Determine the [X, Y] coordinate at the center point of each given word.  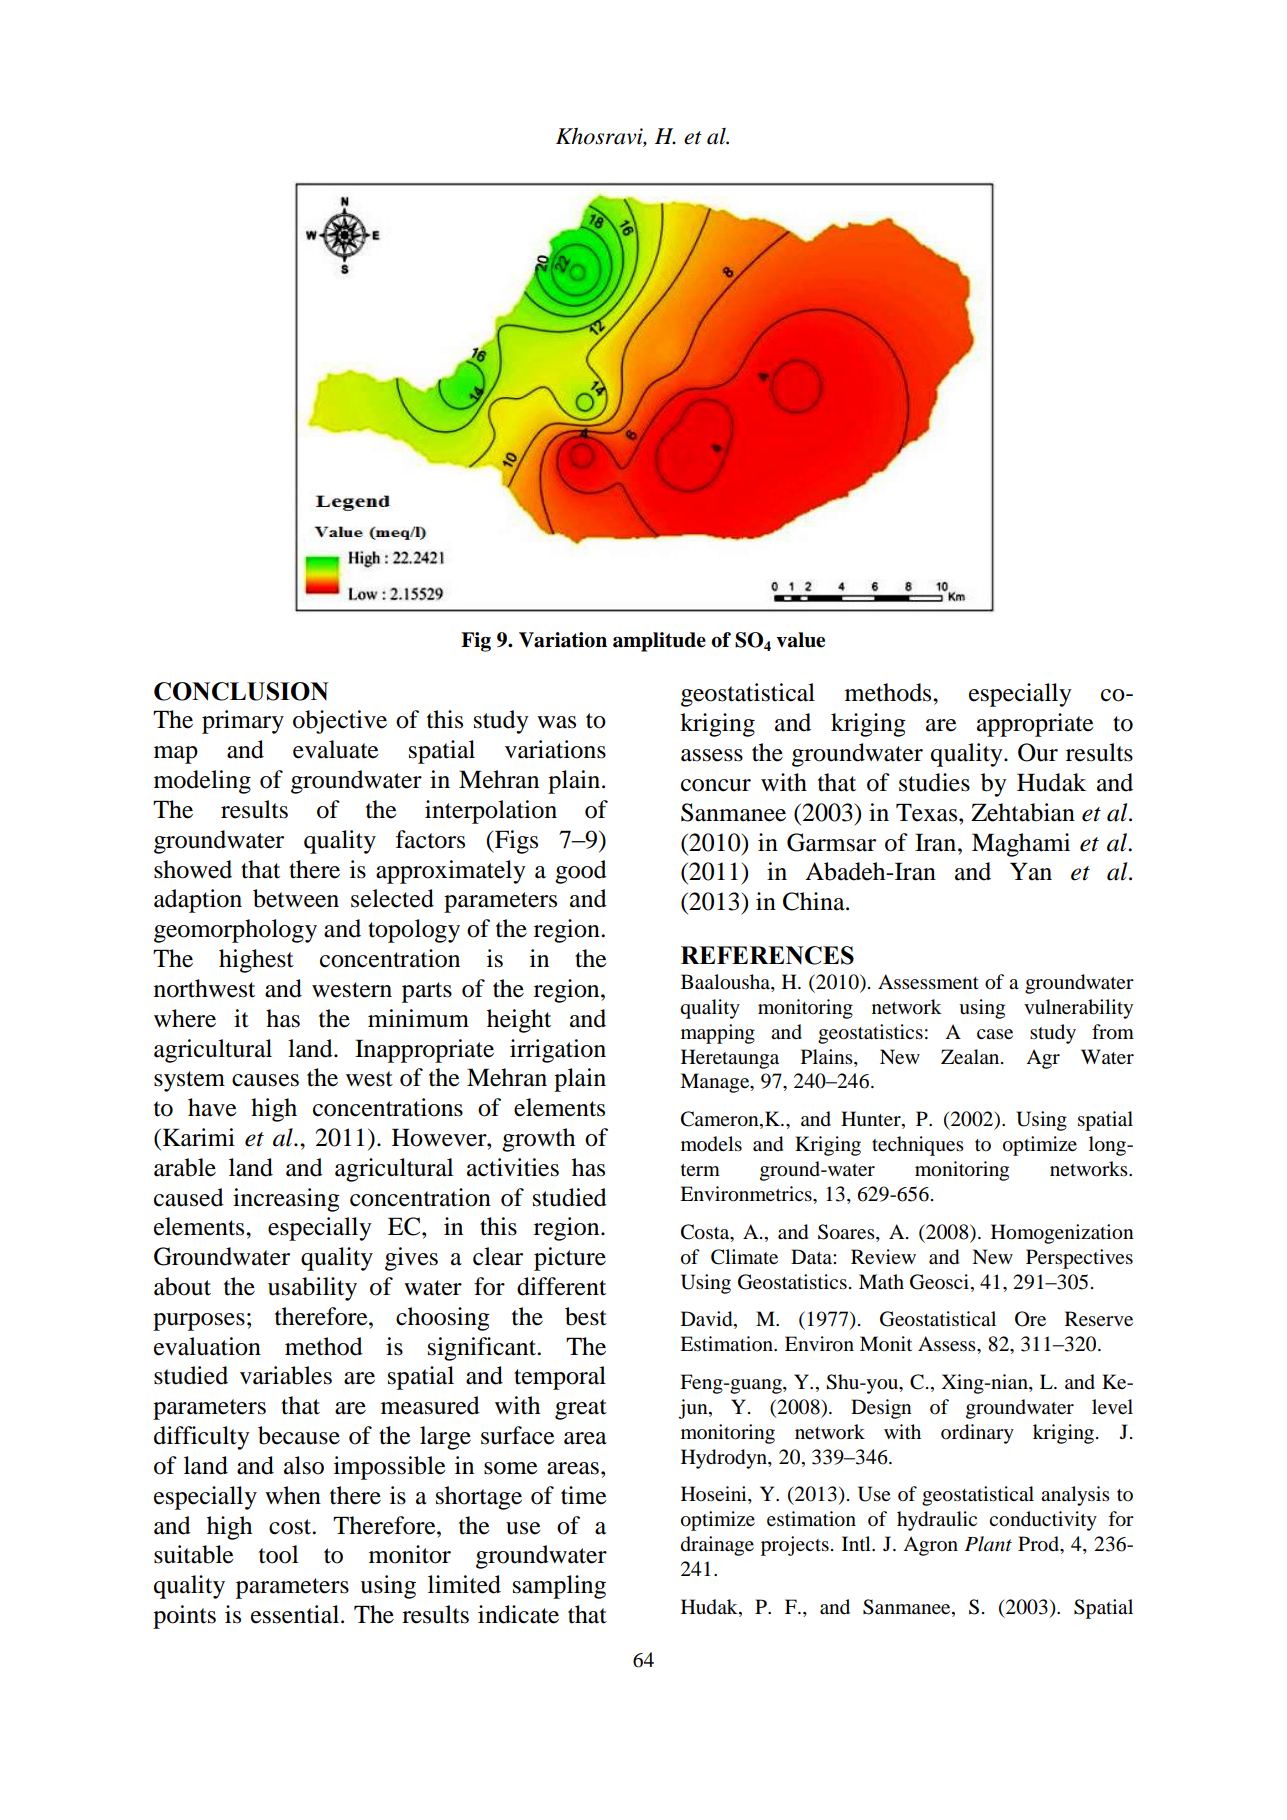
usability [312, 1289]
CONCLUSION [241, 691]
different [561, 1286]
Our [1038, 752]
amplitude [659, 642]
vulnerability [1078, 1009]
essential [296, 1614]
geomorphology [235, 931]
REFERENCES [767, 955]
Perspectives [1079, 1259]
